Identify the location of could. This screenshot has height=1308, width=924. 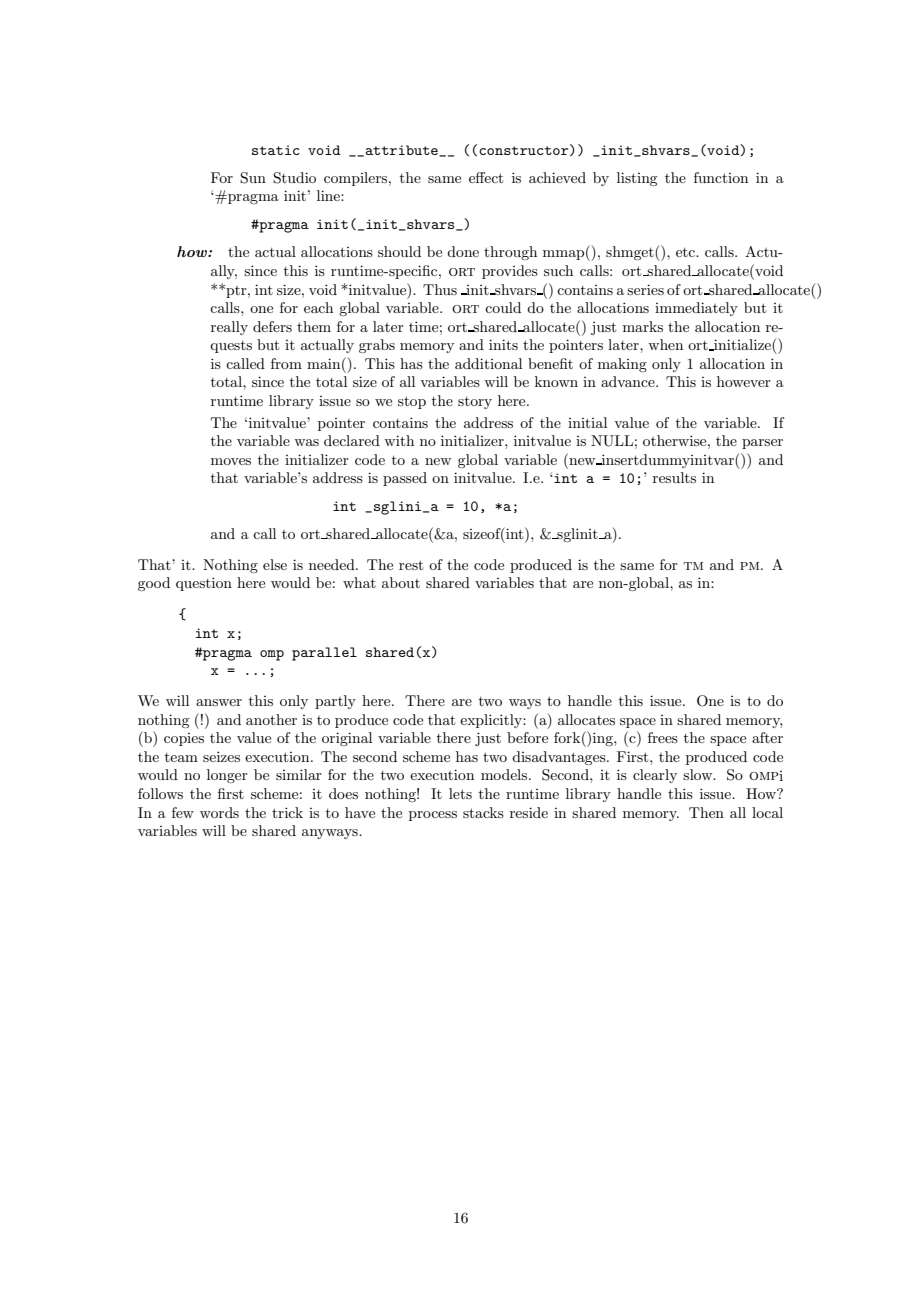
(503, 307).
